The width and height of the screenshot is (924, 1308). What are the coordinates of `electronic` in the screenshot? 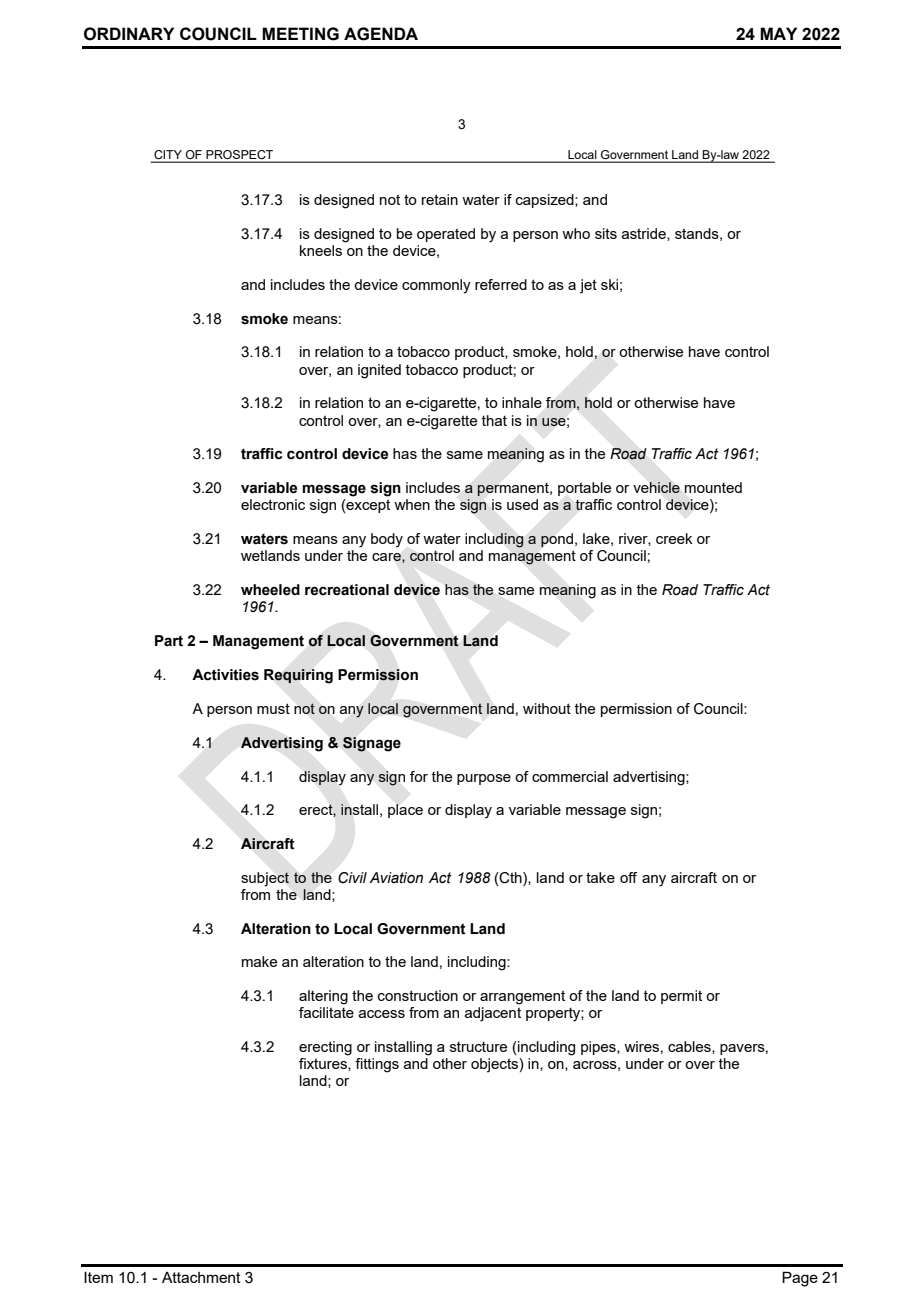 It's located at (273, 504).
